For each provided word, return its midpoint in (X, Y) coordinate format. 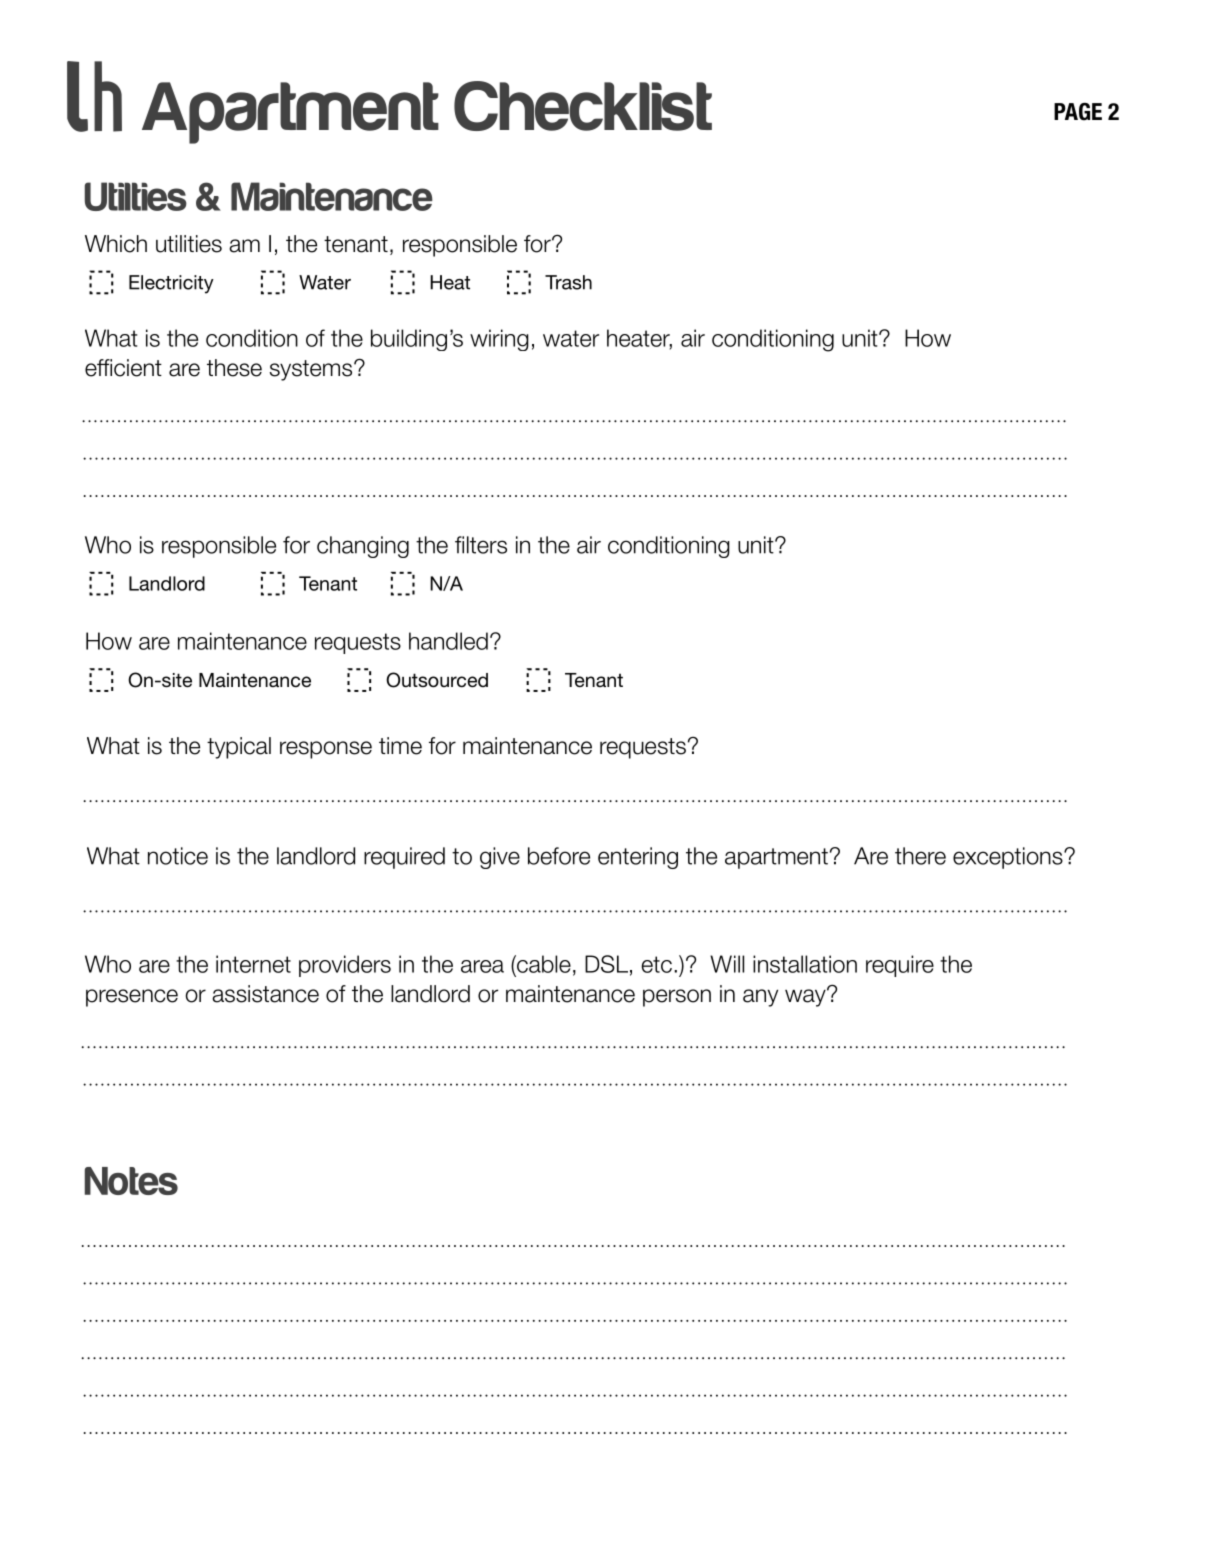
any (760, 998)
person (677, 998)
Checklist (583, 106)
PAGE (1078, 112)
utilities (189, 244)
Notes (131, 1181)
